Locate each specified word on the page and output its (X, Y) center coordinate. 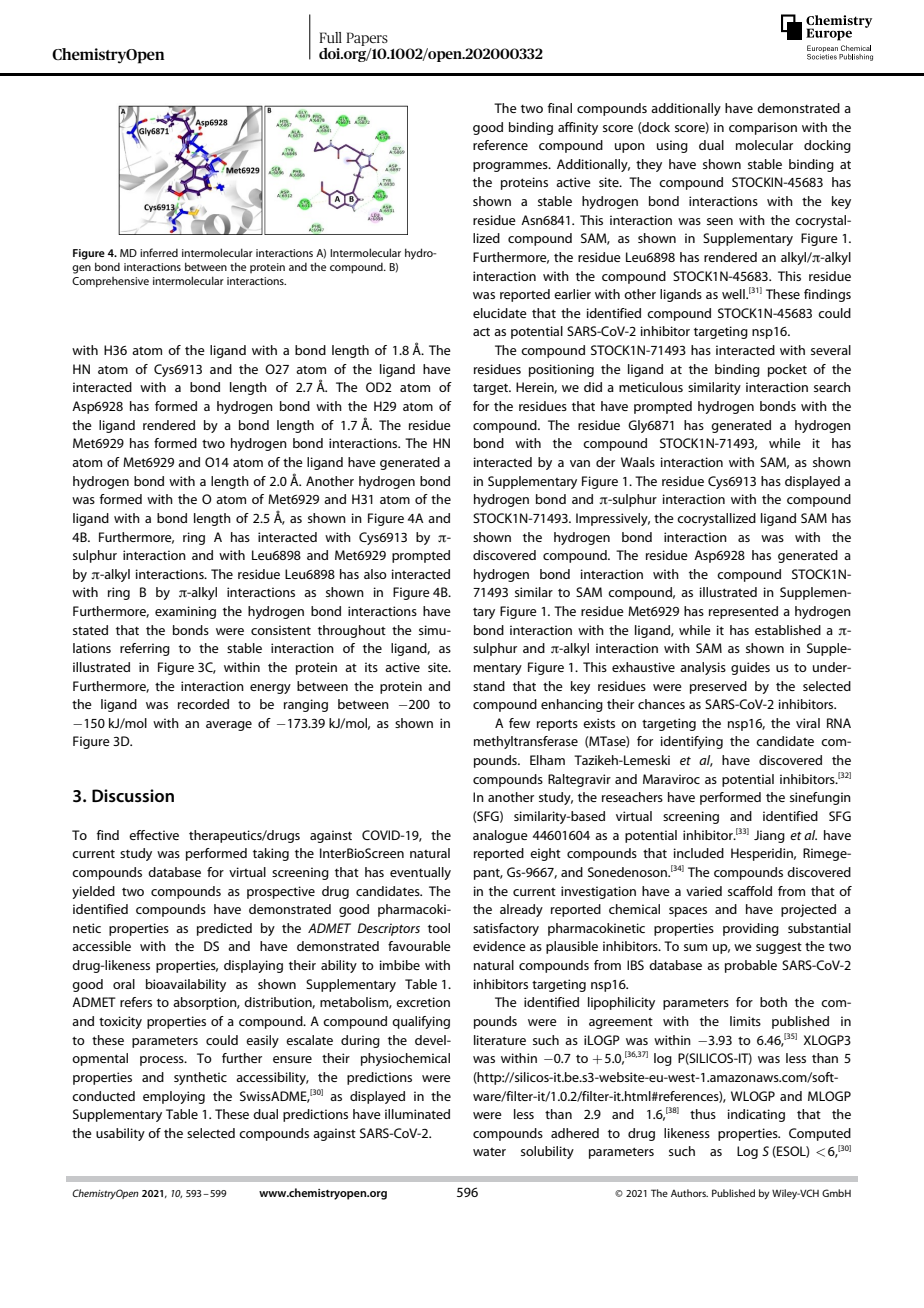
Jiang (769, 836)
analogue (500, 836)
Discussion (133, 796)
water (489, 1152)
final (559, 108)
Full (330, 37)
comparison (763, 128)
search (832, 387)
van (580, 463)
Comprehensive (110, 282)
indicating (756, 1115)
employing (174, 1097)
